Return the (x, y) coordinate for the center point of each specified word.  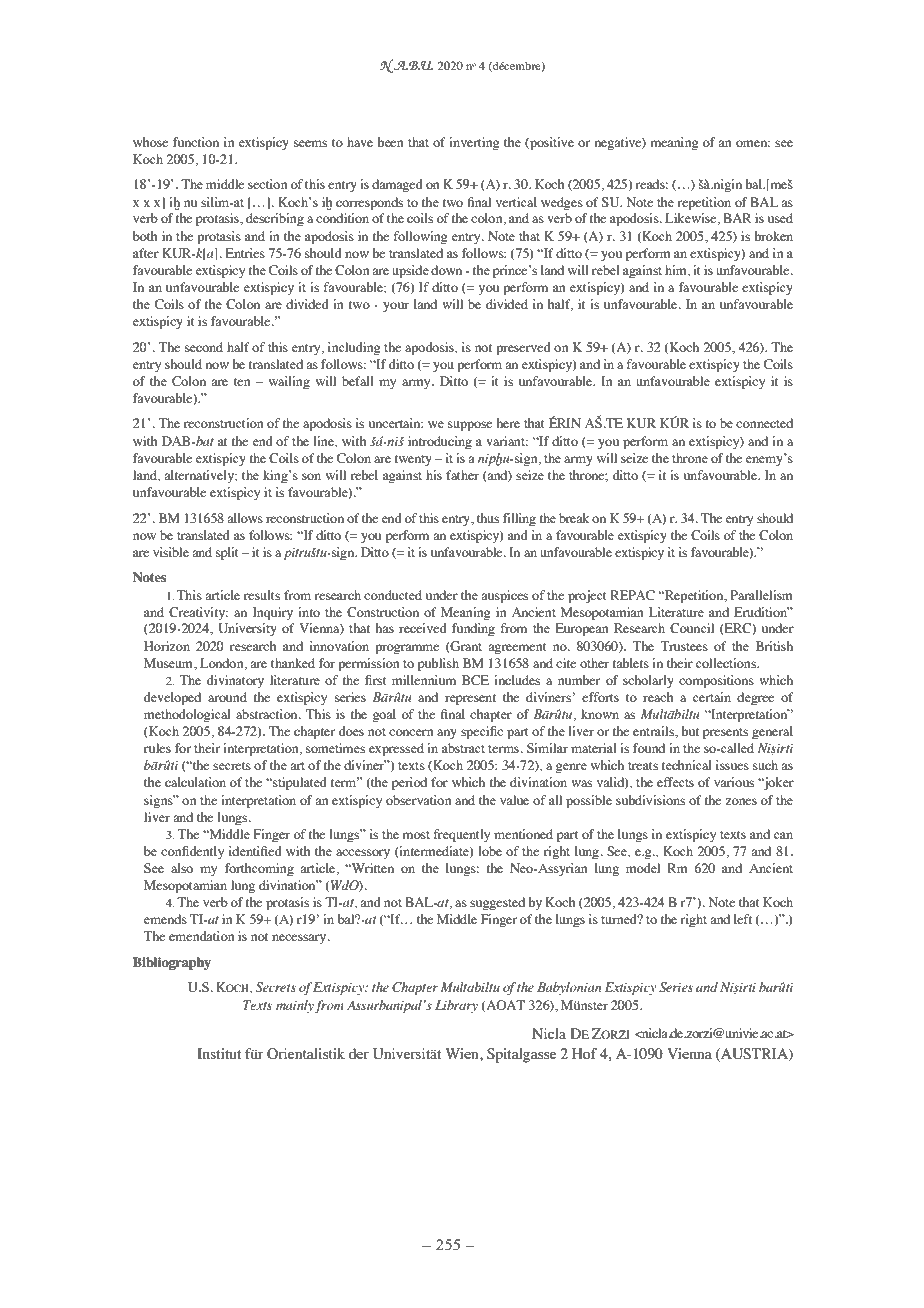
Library (456, 1006)
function (196, 142)
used (780, 218)
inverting (474, 143)
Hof (584, 1053)
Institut (219, 1053)
